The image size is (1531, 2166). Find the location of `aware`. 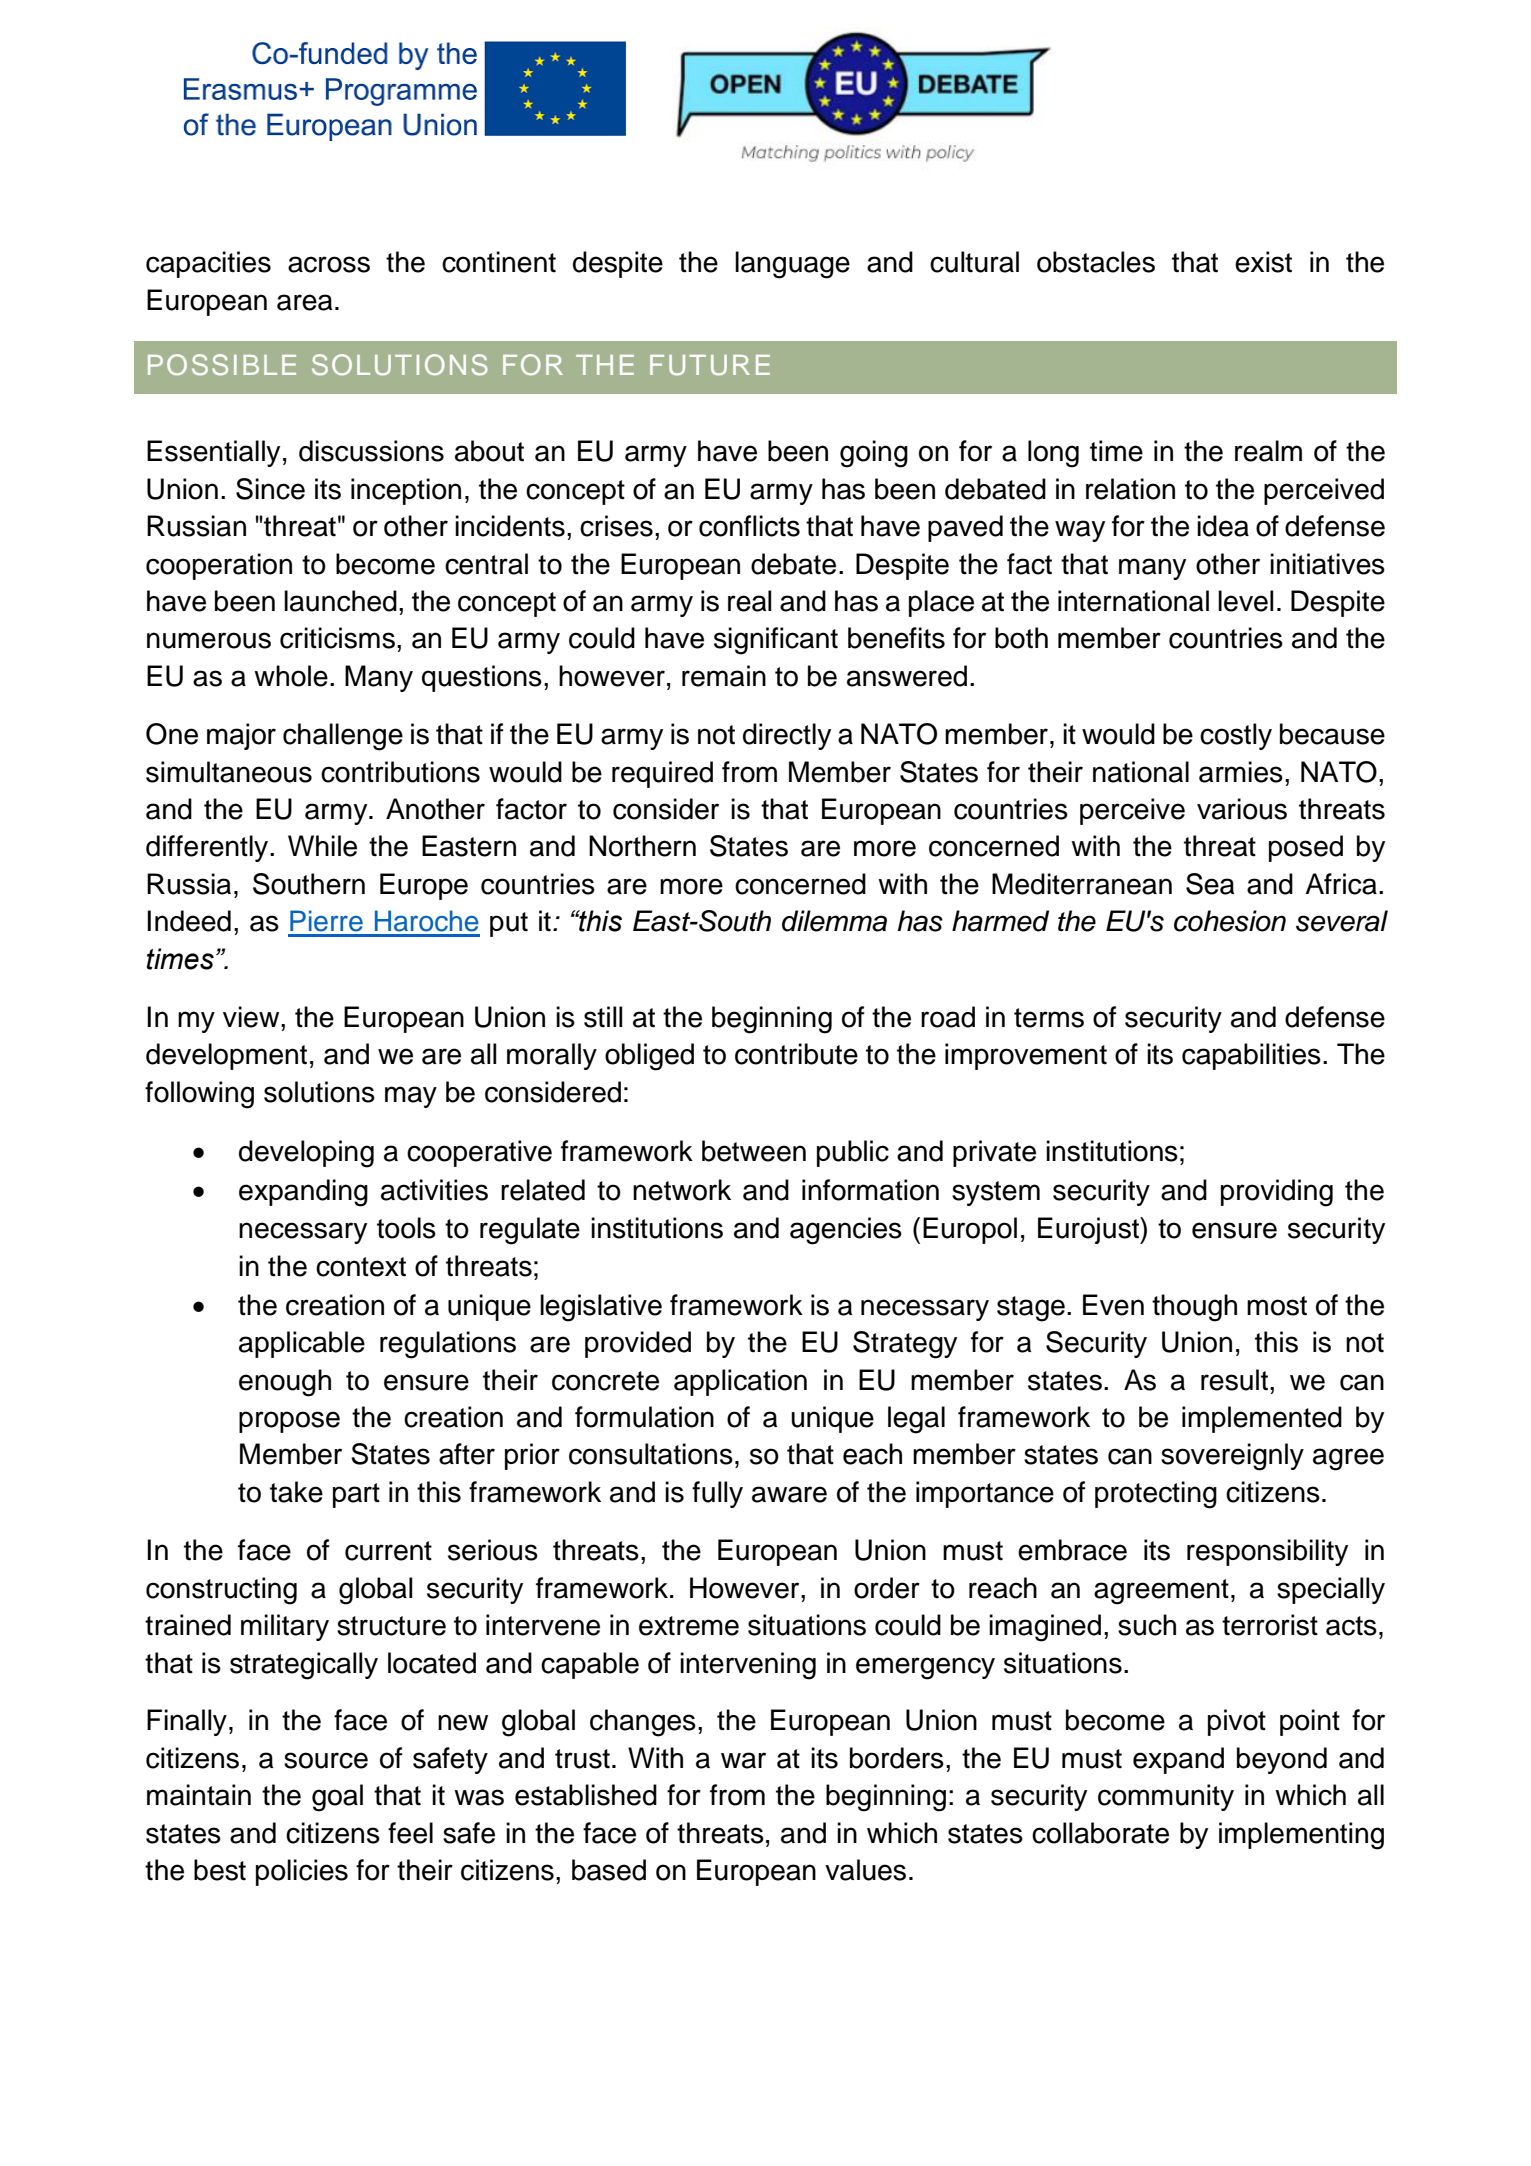

aware is located at coordinates (789, 1494).
